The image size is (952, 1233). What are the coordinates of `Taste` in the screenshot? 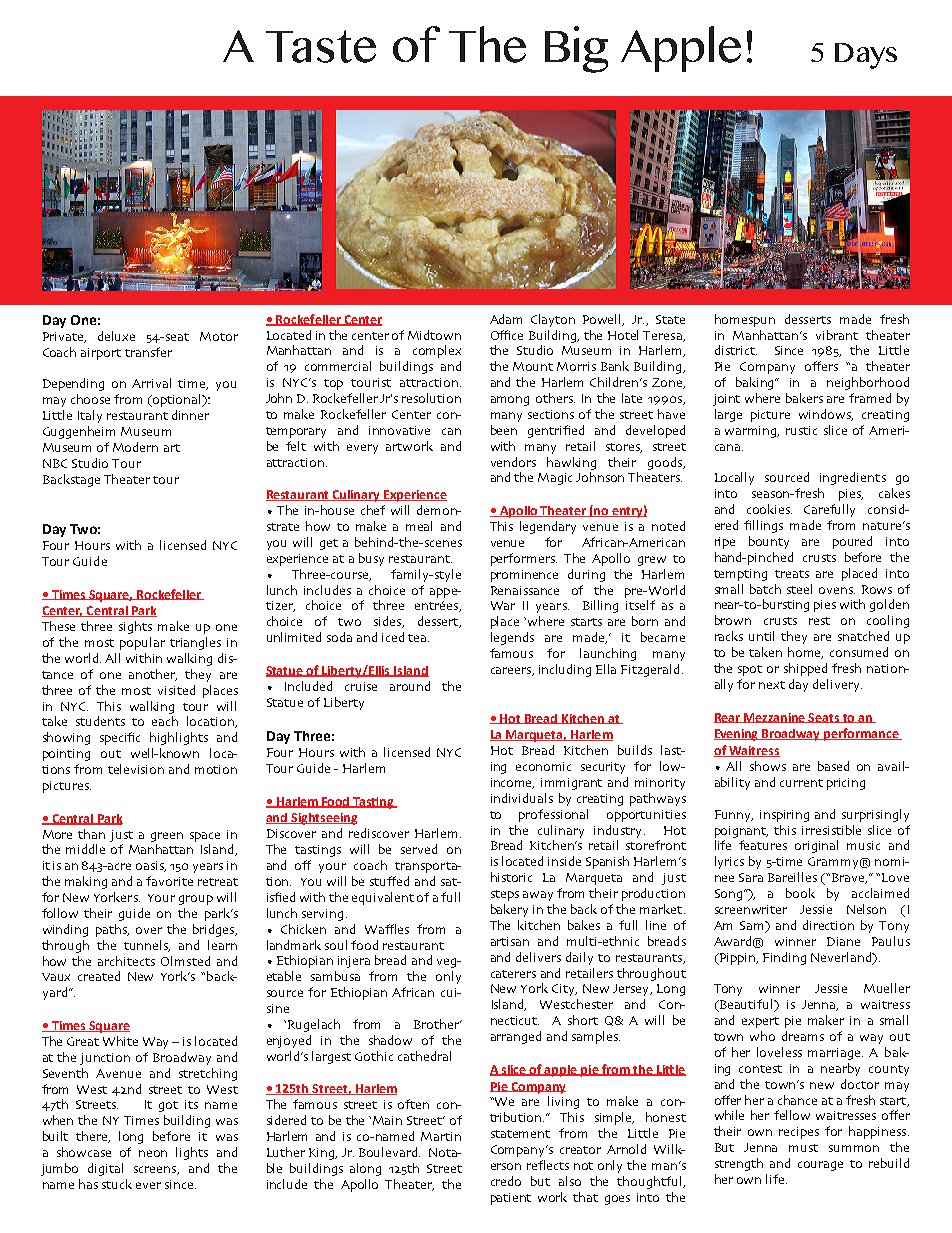 It's located at (321, 46).
